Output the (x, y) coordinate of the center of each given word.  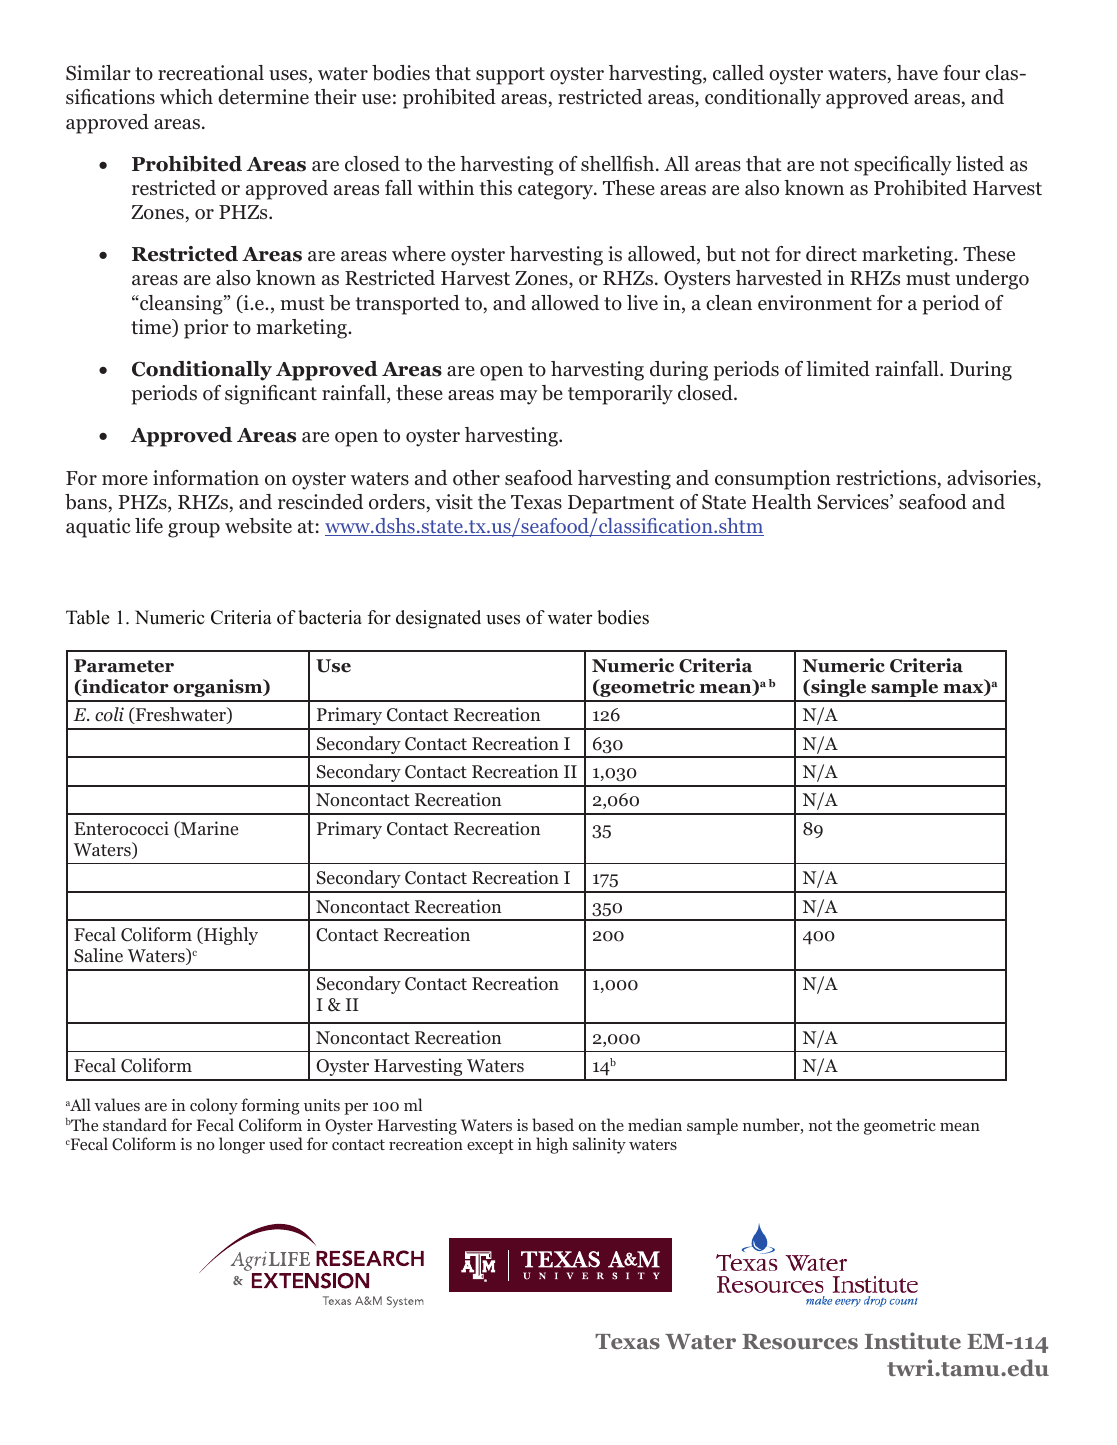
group (194, 530)
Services (854, 502)
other (476, 478)
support (510, 76)
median (655, 1124)
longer (242, 1145)
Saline (98, 955)
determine (263, 97)
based (553, 1124)
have (917, 72)
